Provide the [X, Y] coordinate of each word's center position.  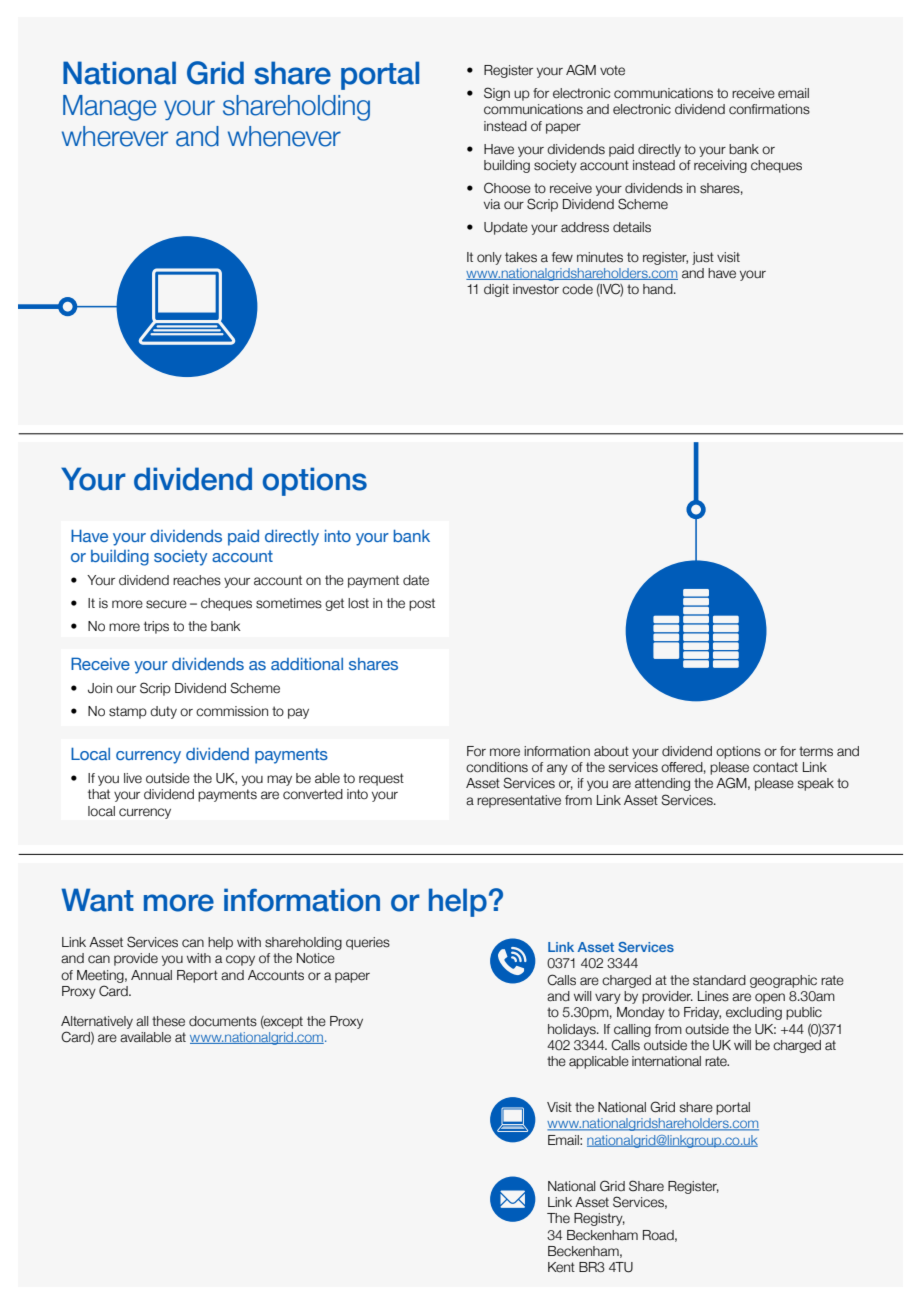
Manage [109, 108]
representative [519, 801]
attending [662, 784]
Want [97, 900]
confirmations [769, 109]
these [168, 1021]
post [422, 604]
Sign [497, 94]
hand [659, 289]
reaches [197, 580]
